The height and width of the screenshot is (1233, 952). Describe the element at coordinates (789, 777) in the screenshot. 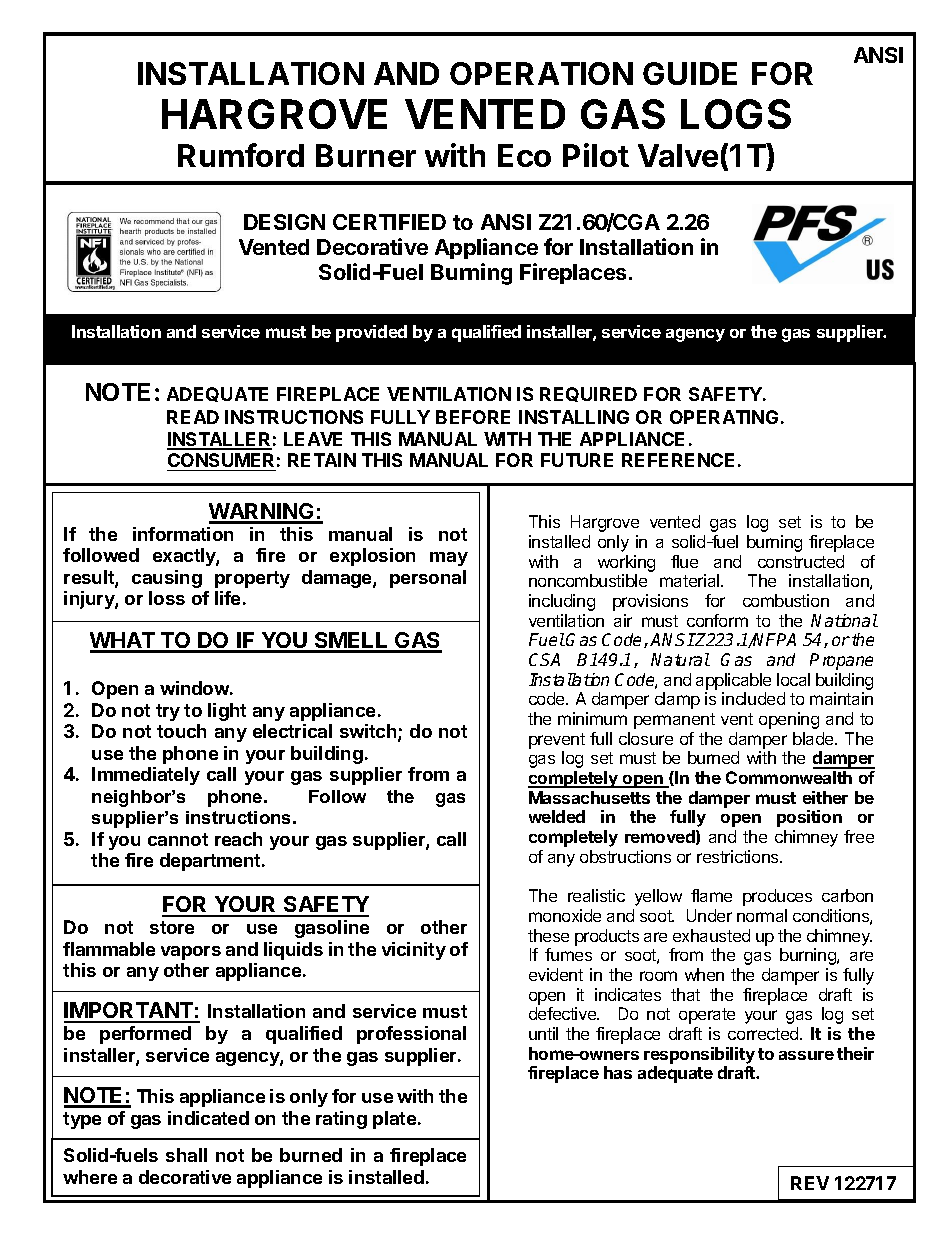

I see `Commonwealth` at that location.
